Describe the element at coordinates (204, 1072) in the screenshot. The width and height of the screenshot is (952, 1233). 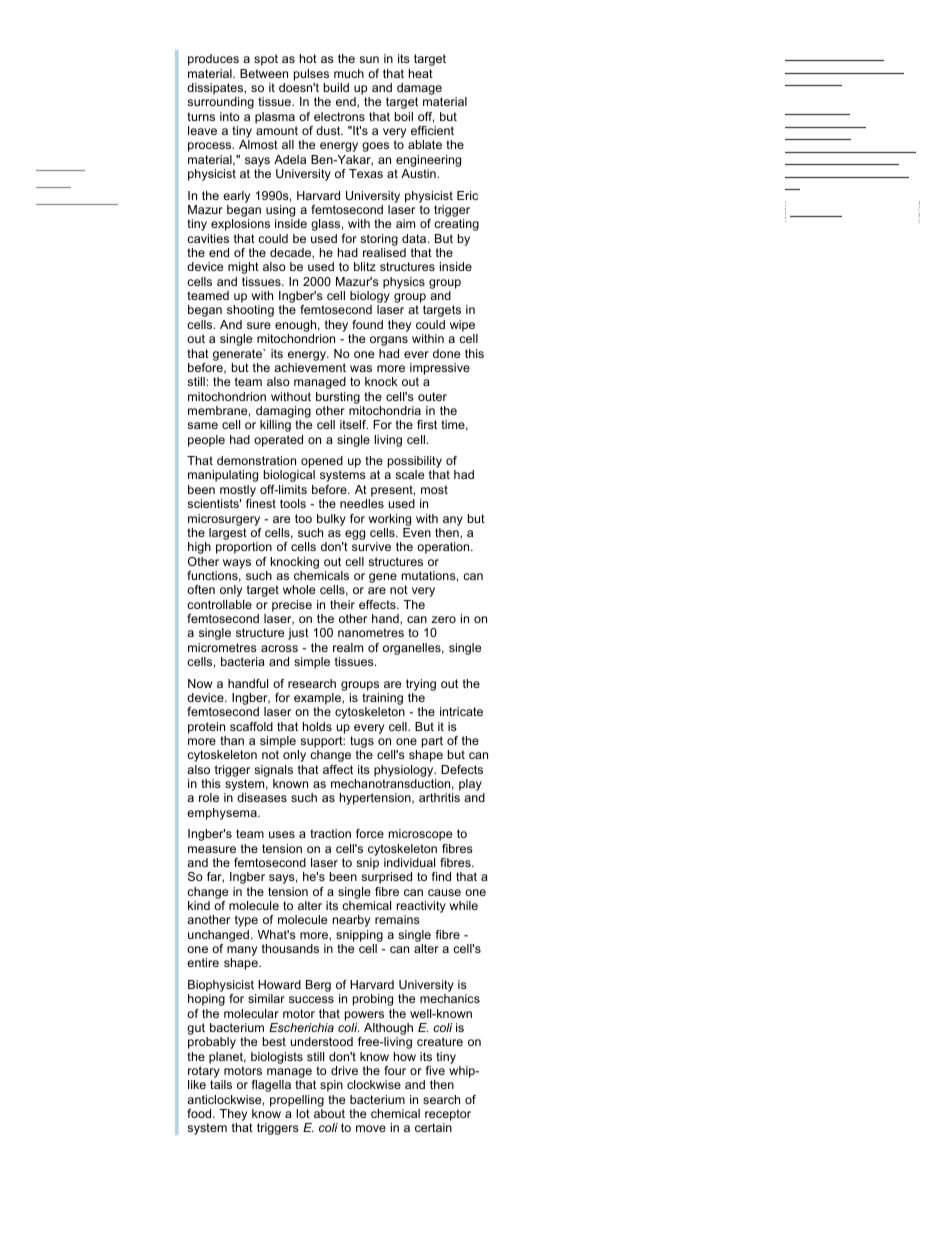
I see `rotary` at that location.
